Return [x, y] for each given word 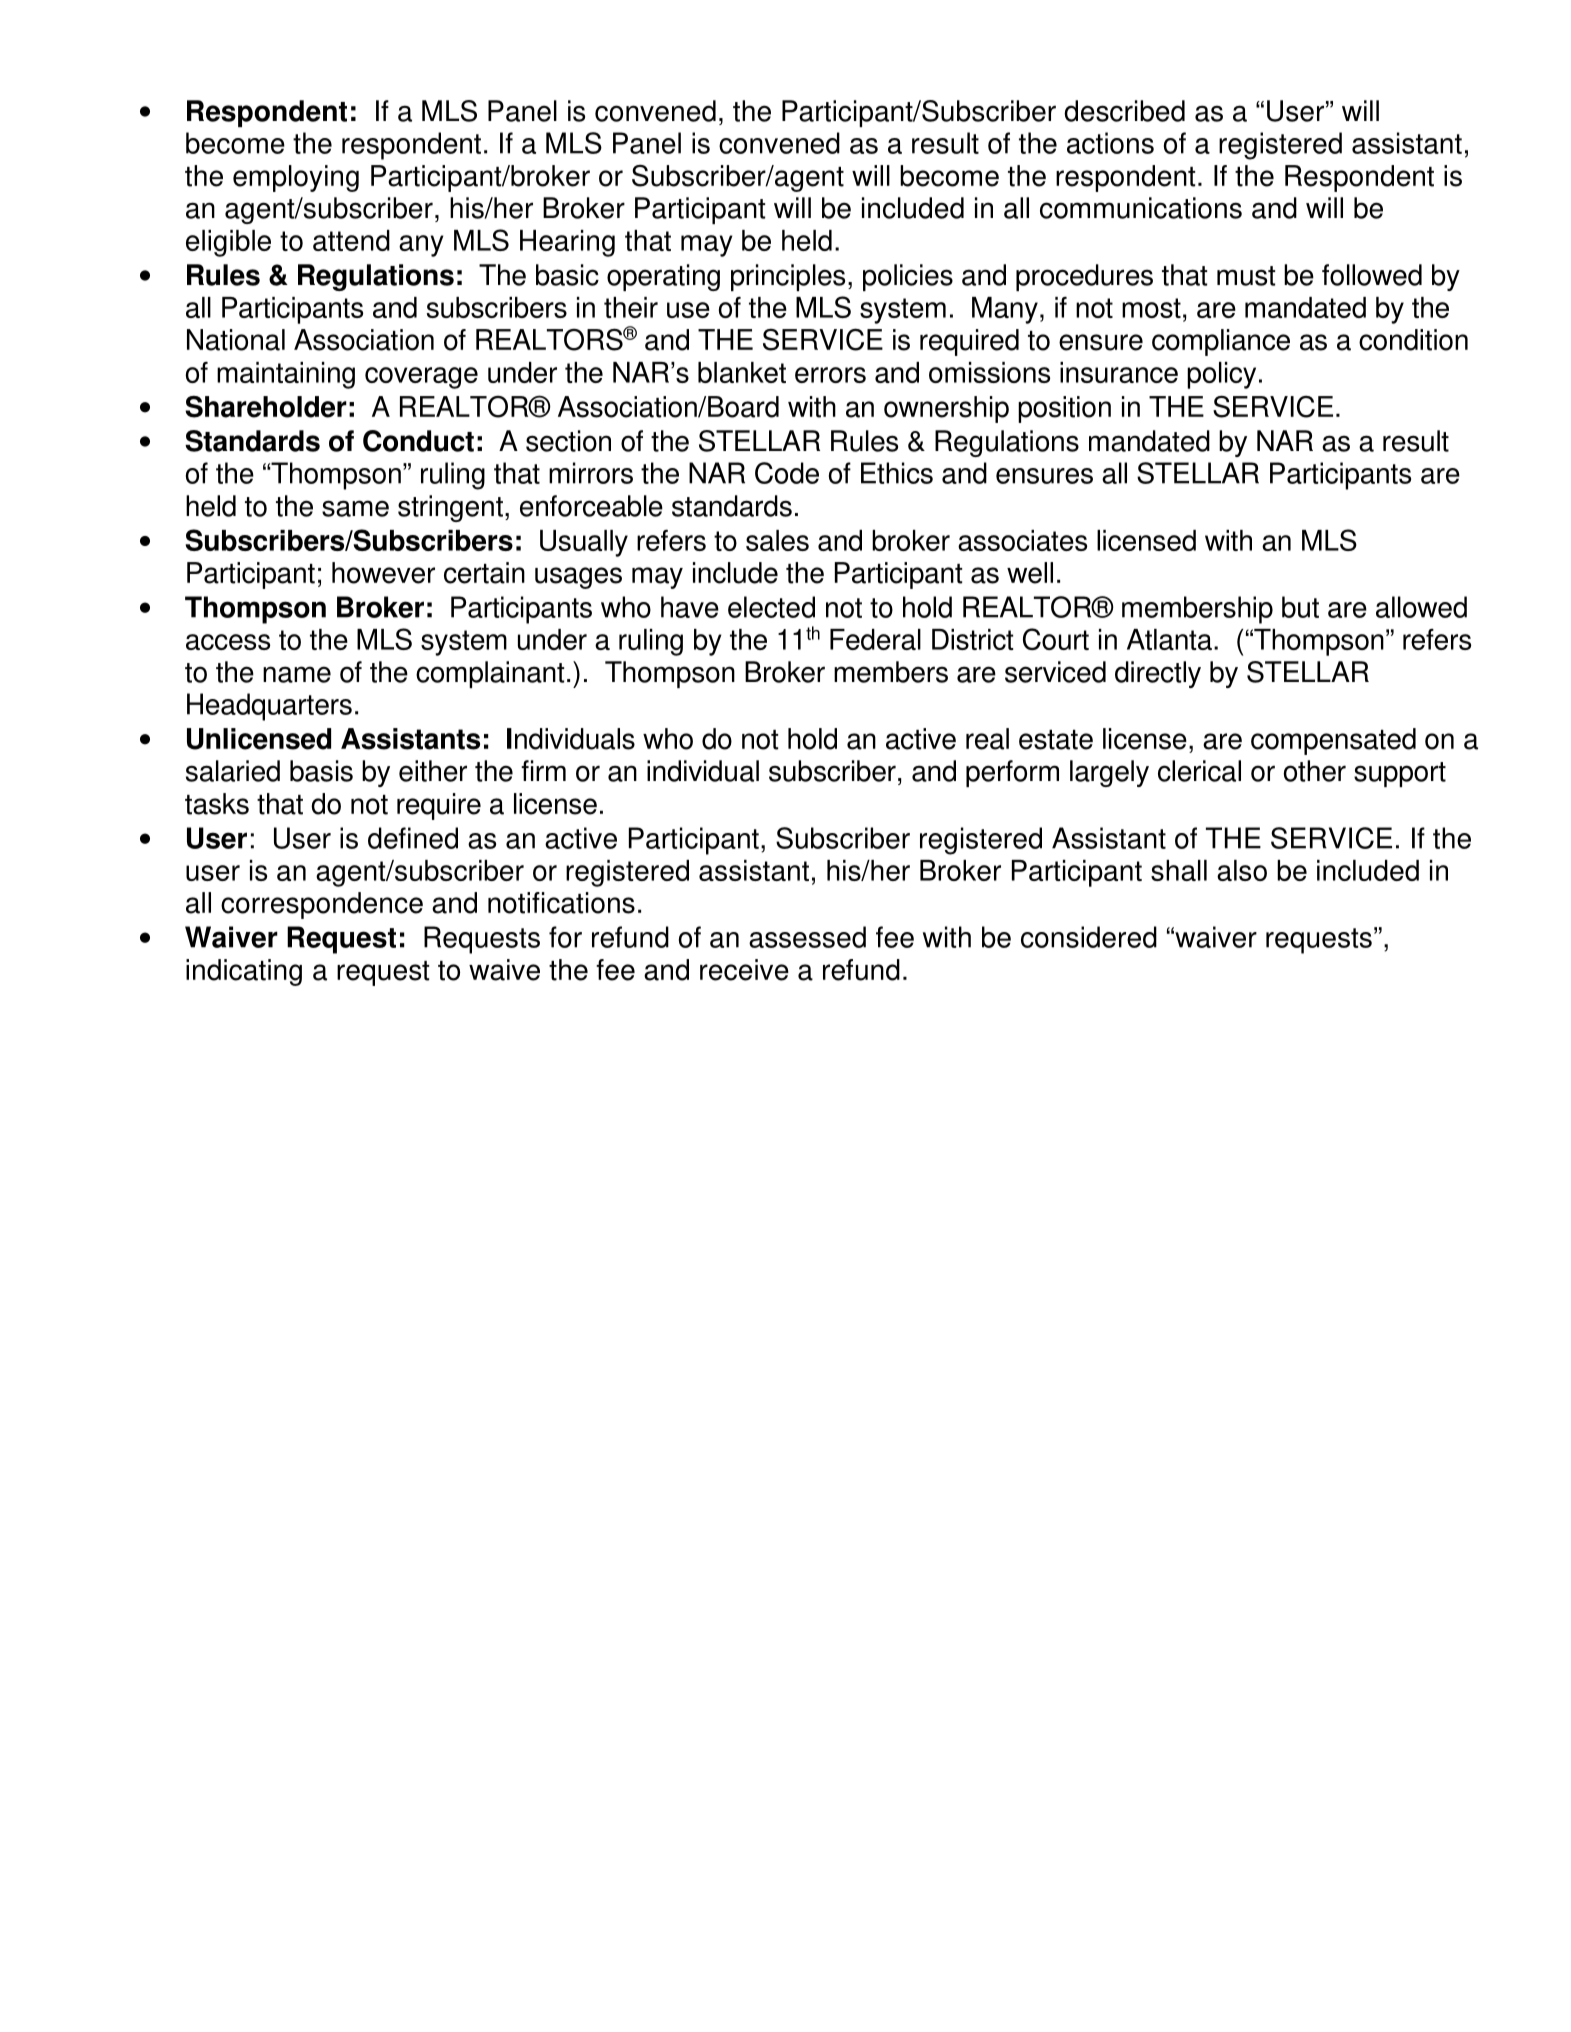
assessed [807, 937]
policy [1221, 375]
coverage [421, 378]
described [1124, 111]
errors [830, 375]
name [297, 674]
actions [1110, 143]
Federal [875, 639]
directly [1158, 674]
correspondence [322, 905]
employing [296, 178]
